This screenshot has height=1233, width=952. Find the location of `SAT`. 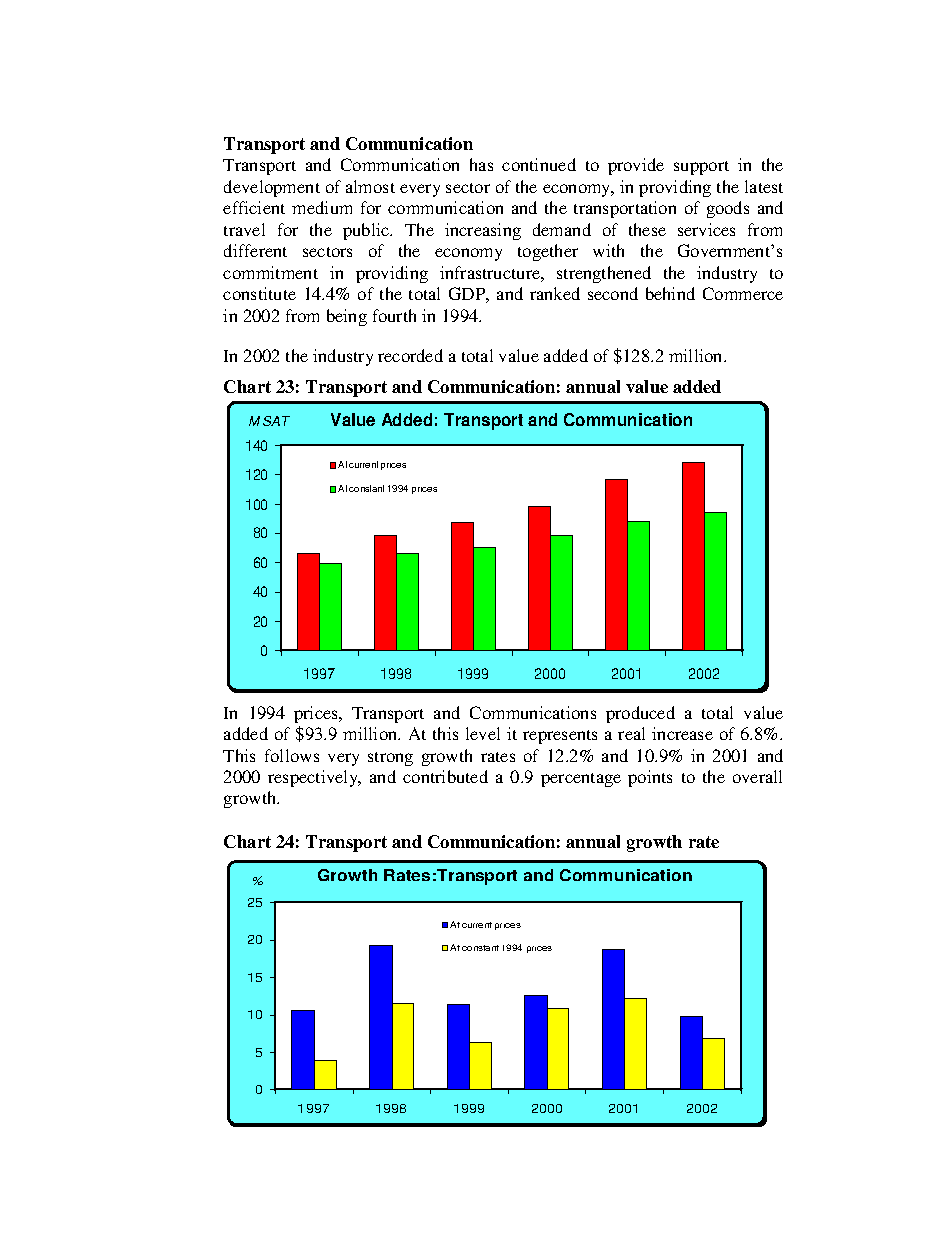

SAT is located at coordinates (276, 421).
